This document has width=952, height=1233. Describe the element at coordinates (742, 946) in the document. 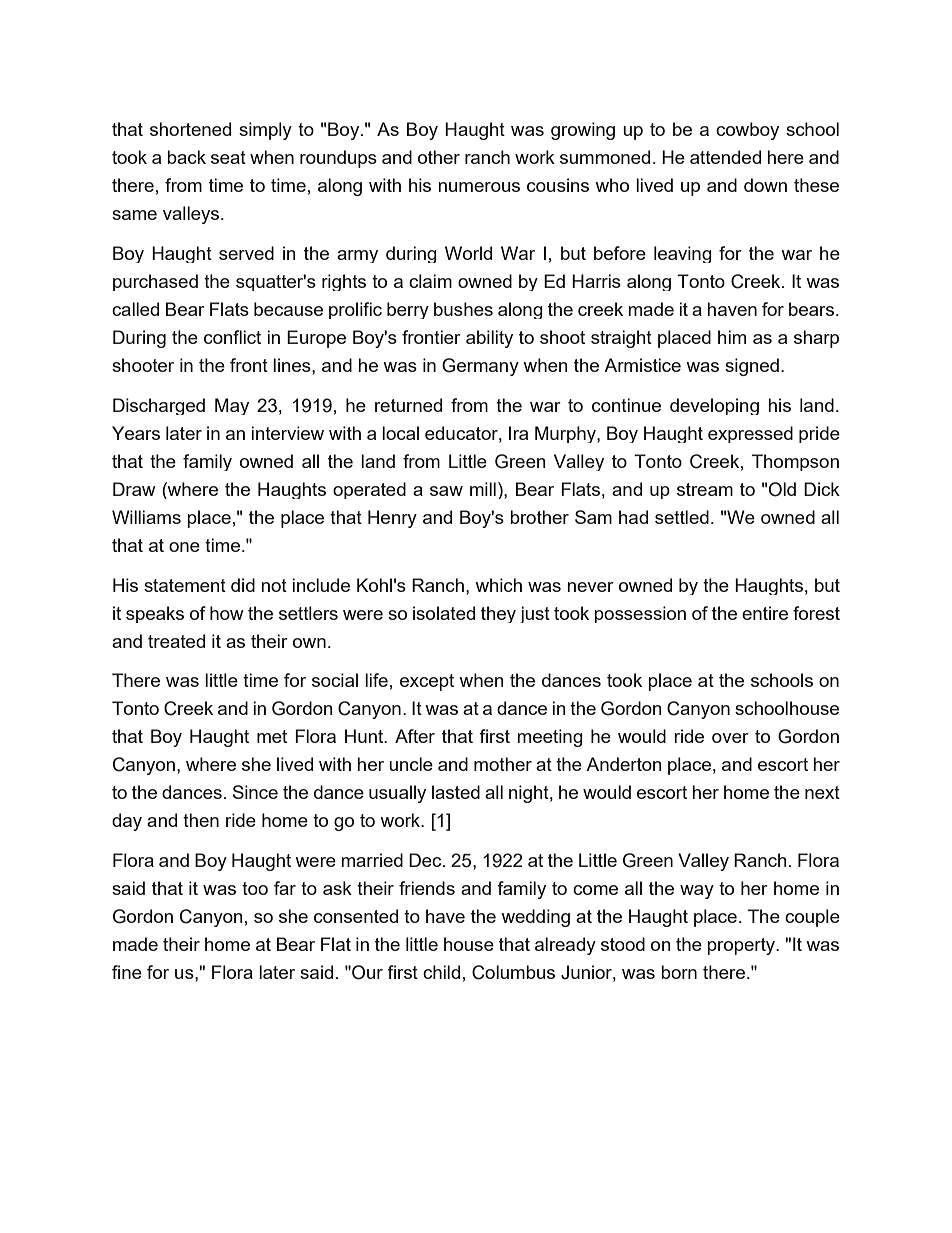

I see `property` at that location.
